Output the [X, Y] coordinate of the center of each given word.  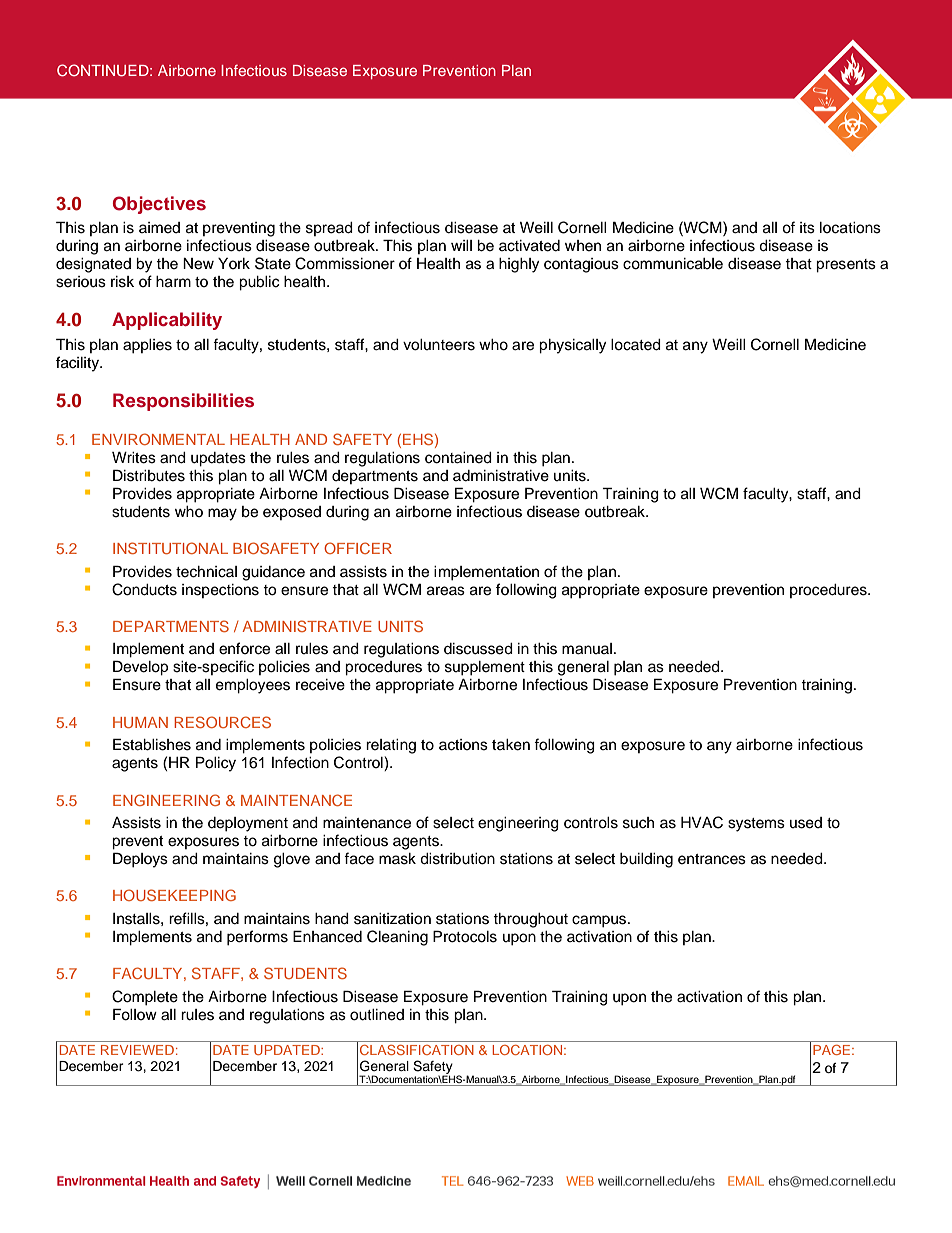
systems [756, 825]
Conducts [144, 589]
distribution [457, 859]
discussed [478, 649]
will [461, 245]
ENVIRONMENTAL [158, 439]
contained [458, 458]
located [636, 345]
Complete [145, 998]
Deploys [140, 860]
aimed [159, 228]
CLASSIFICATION [417, 1050]
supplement [485, 668]
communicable [673, 264]
